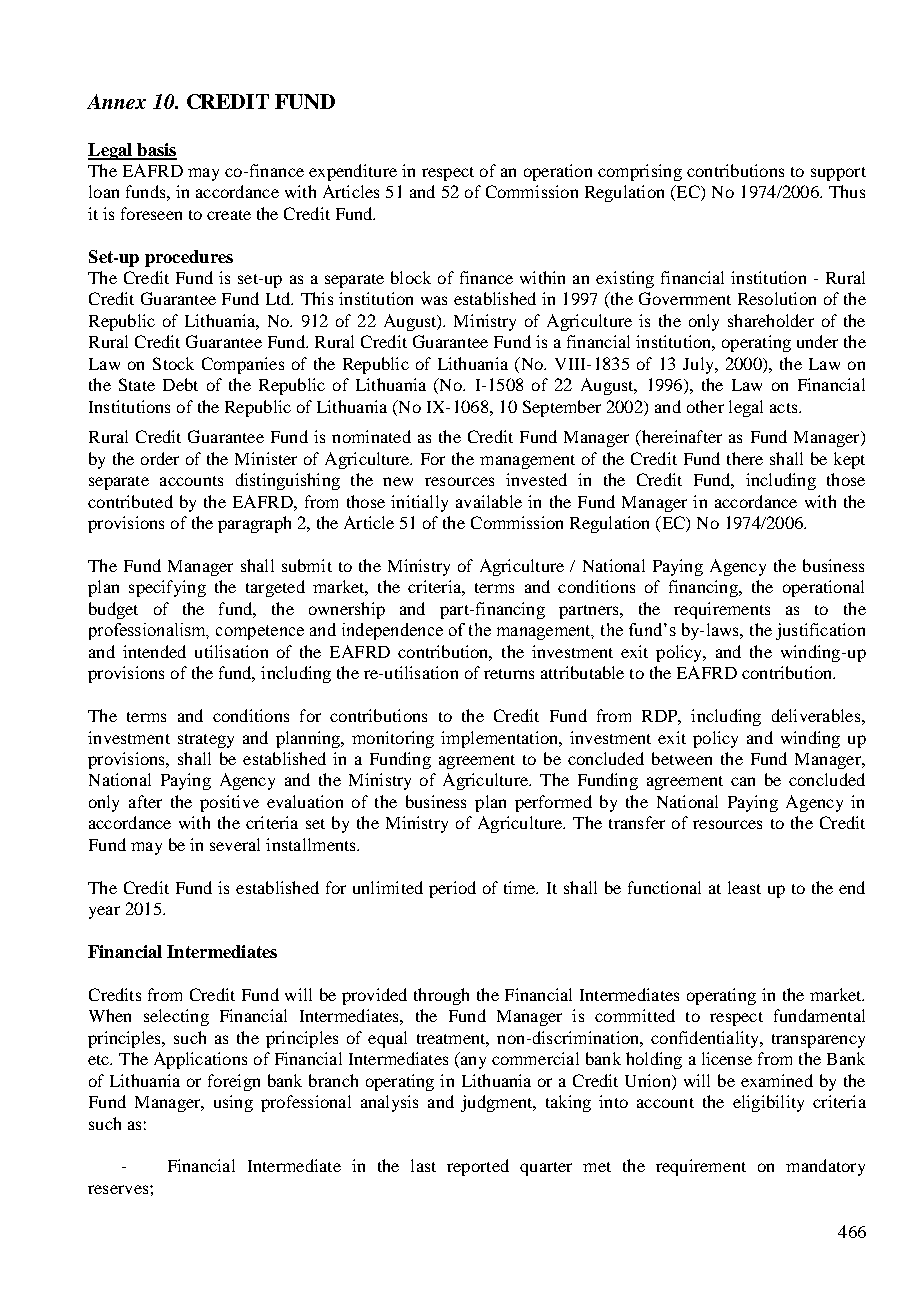  Describe the element at coordinates (820, 631) in the screenshot. I see `justification` at that location.
